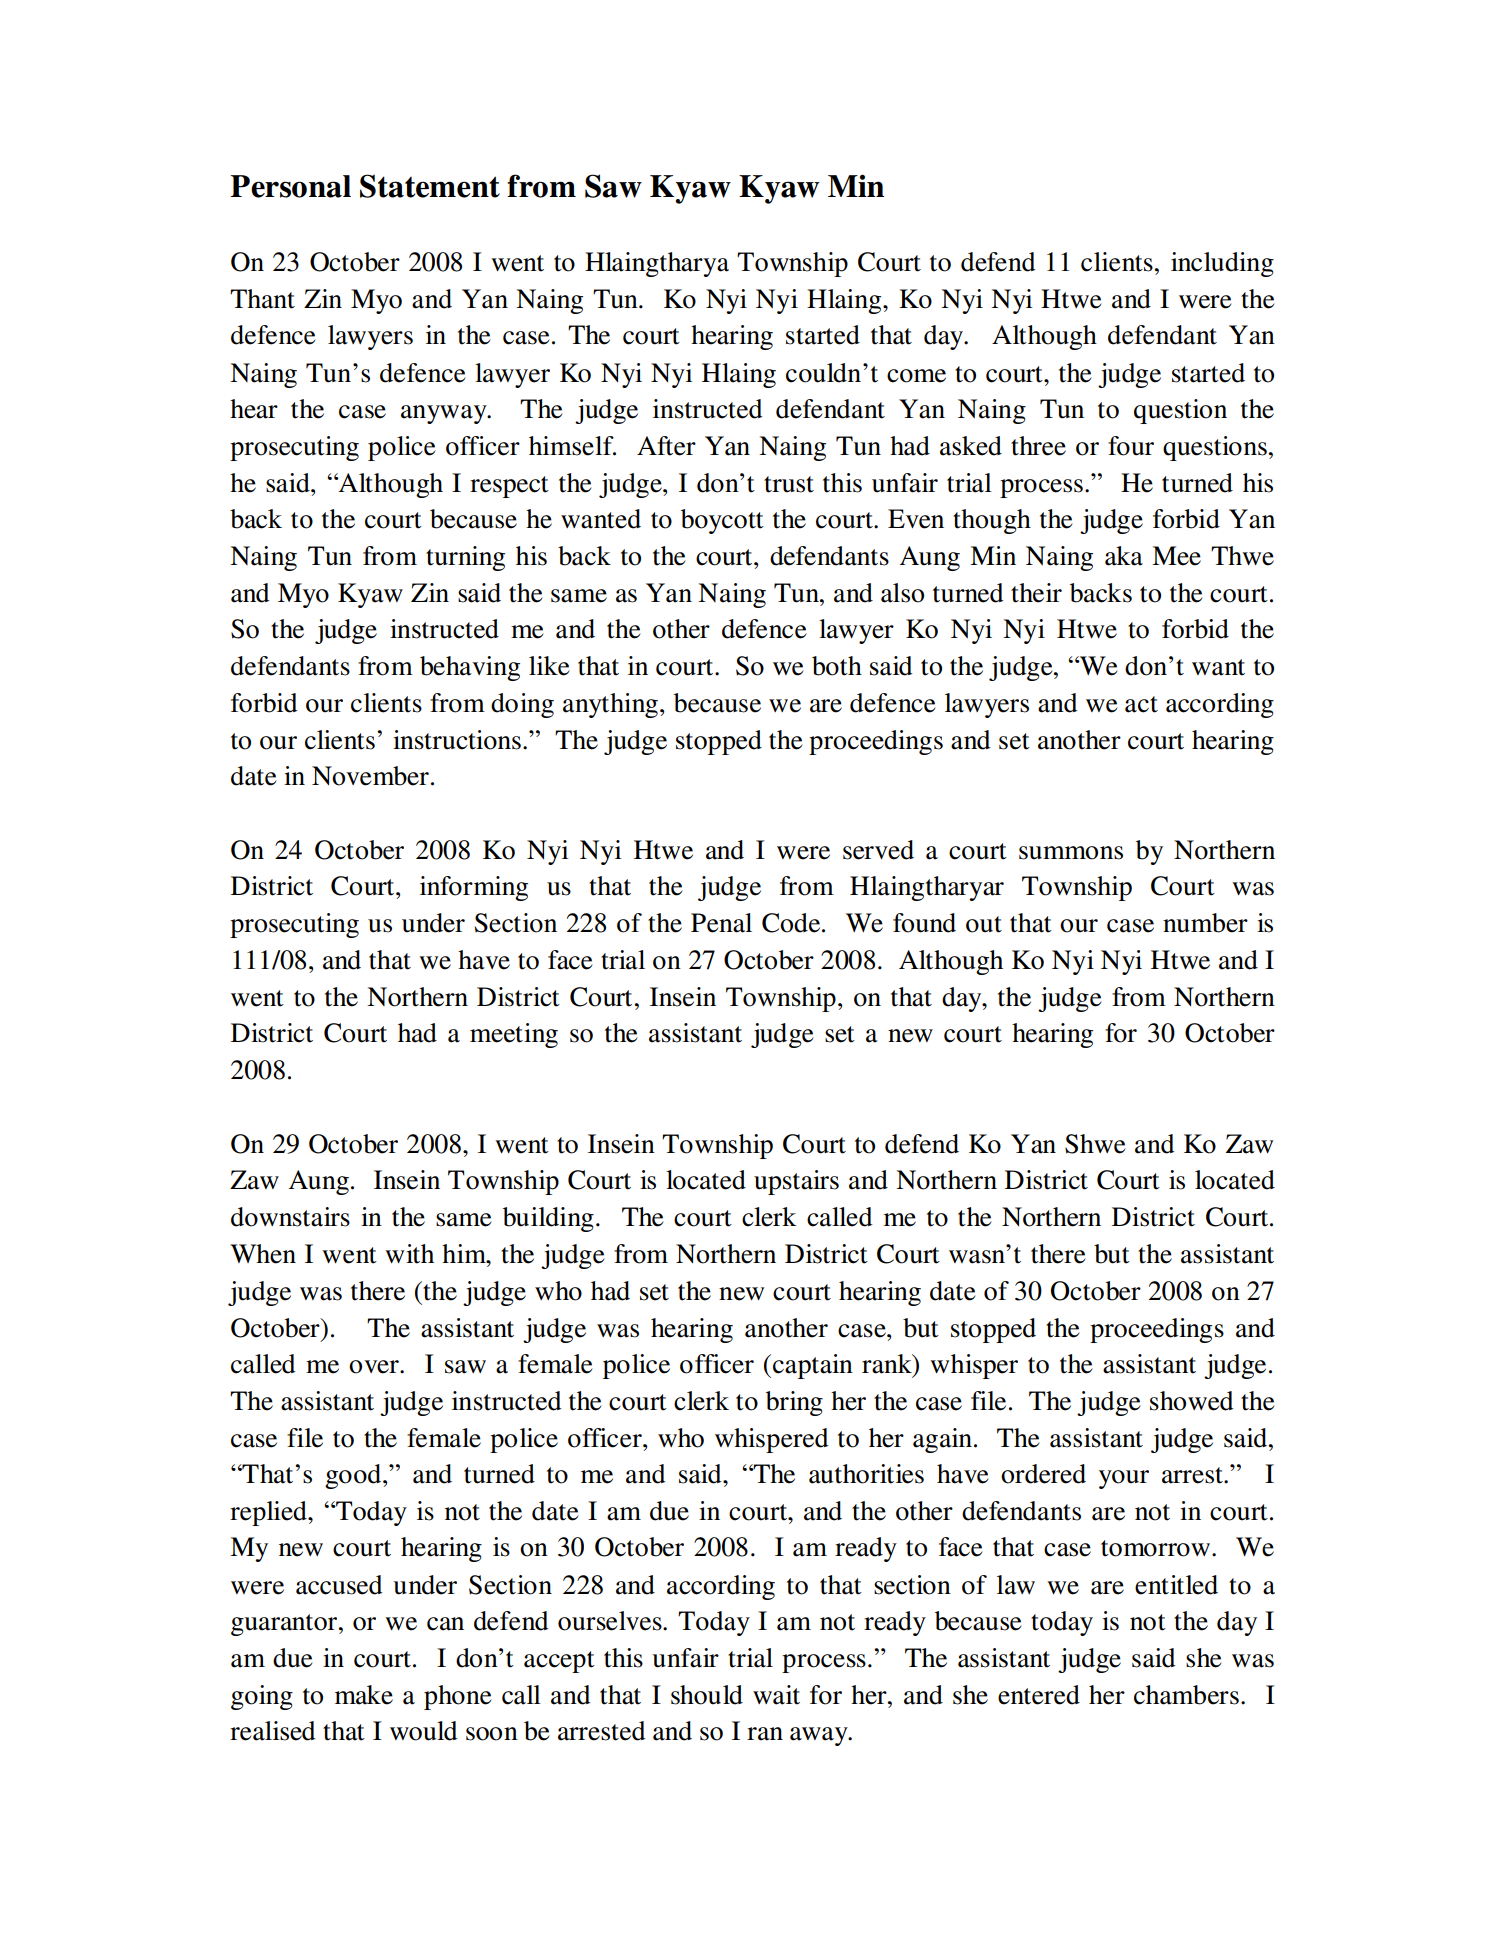  I want to click on Penal, so click(721, 923).
